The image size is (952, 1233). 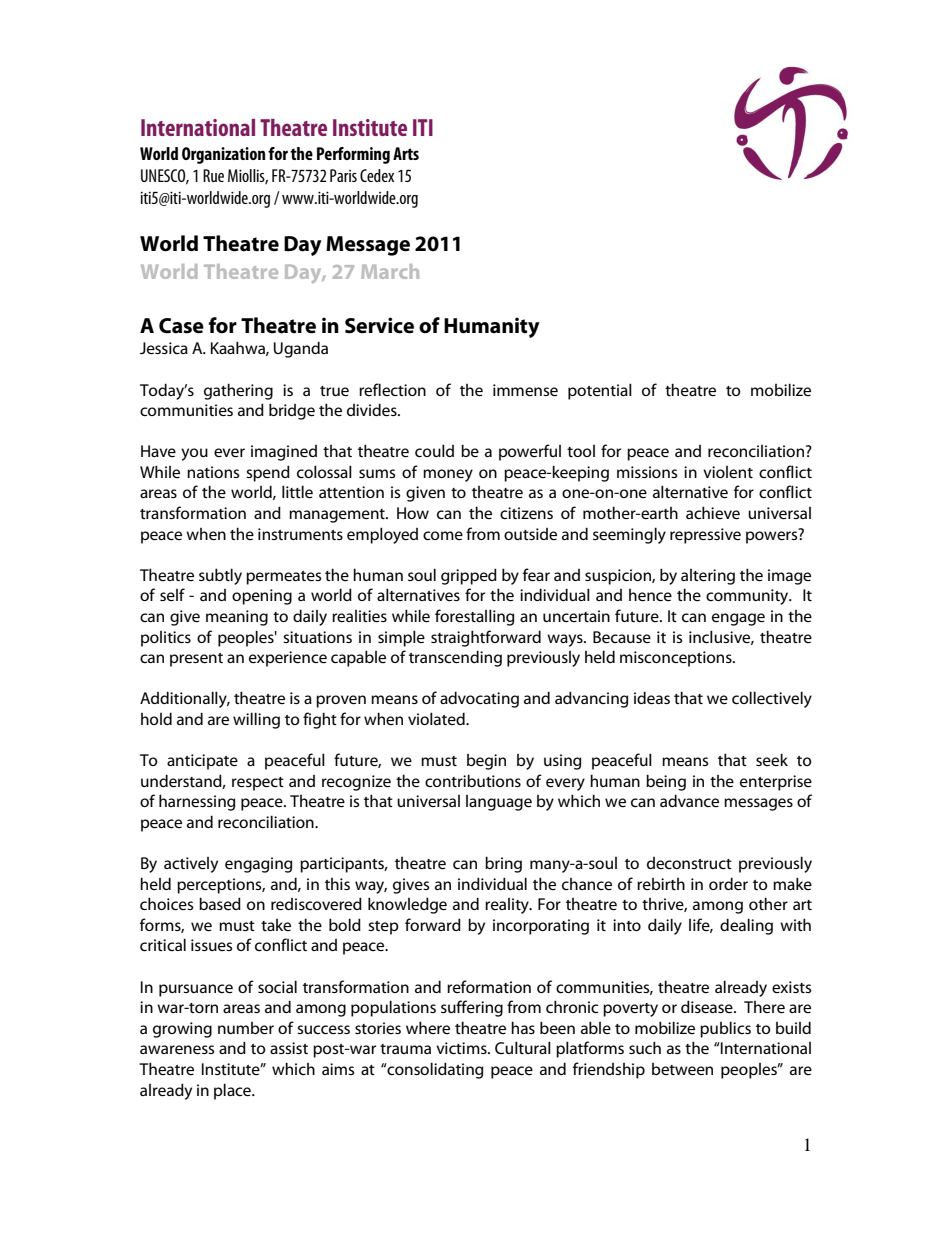 What do you see at coordinates (448, 475) in the page?
I see `money` at bounding box center [448, 475].
